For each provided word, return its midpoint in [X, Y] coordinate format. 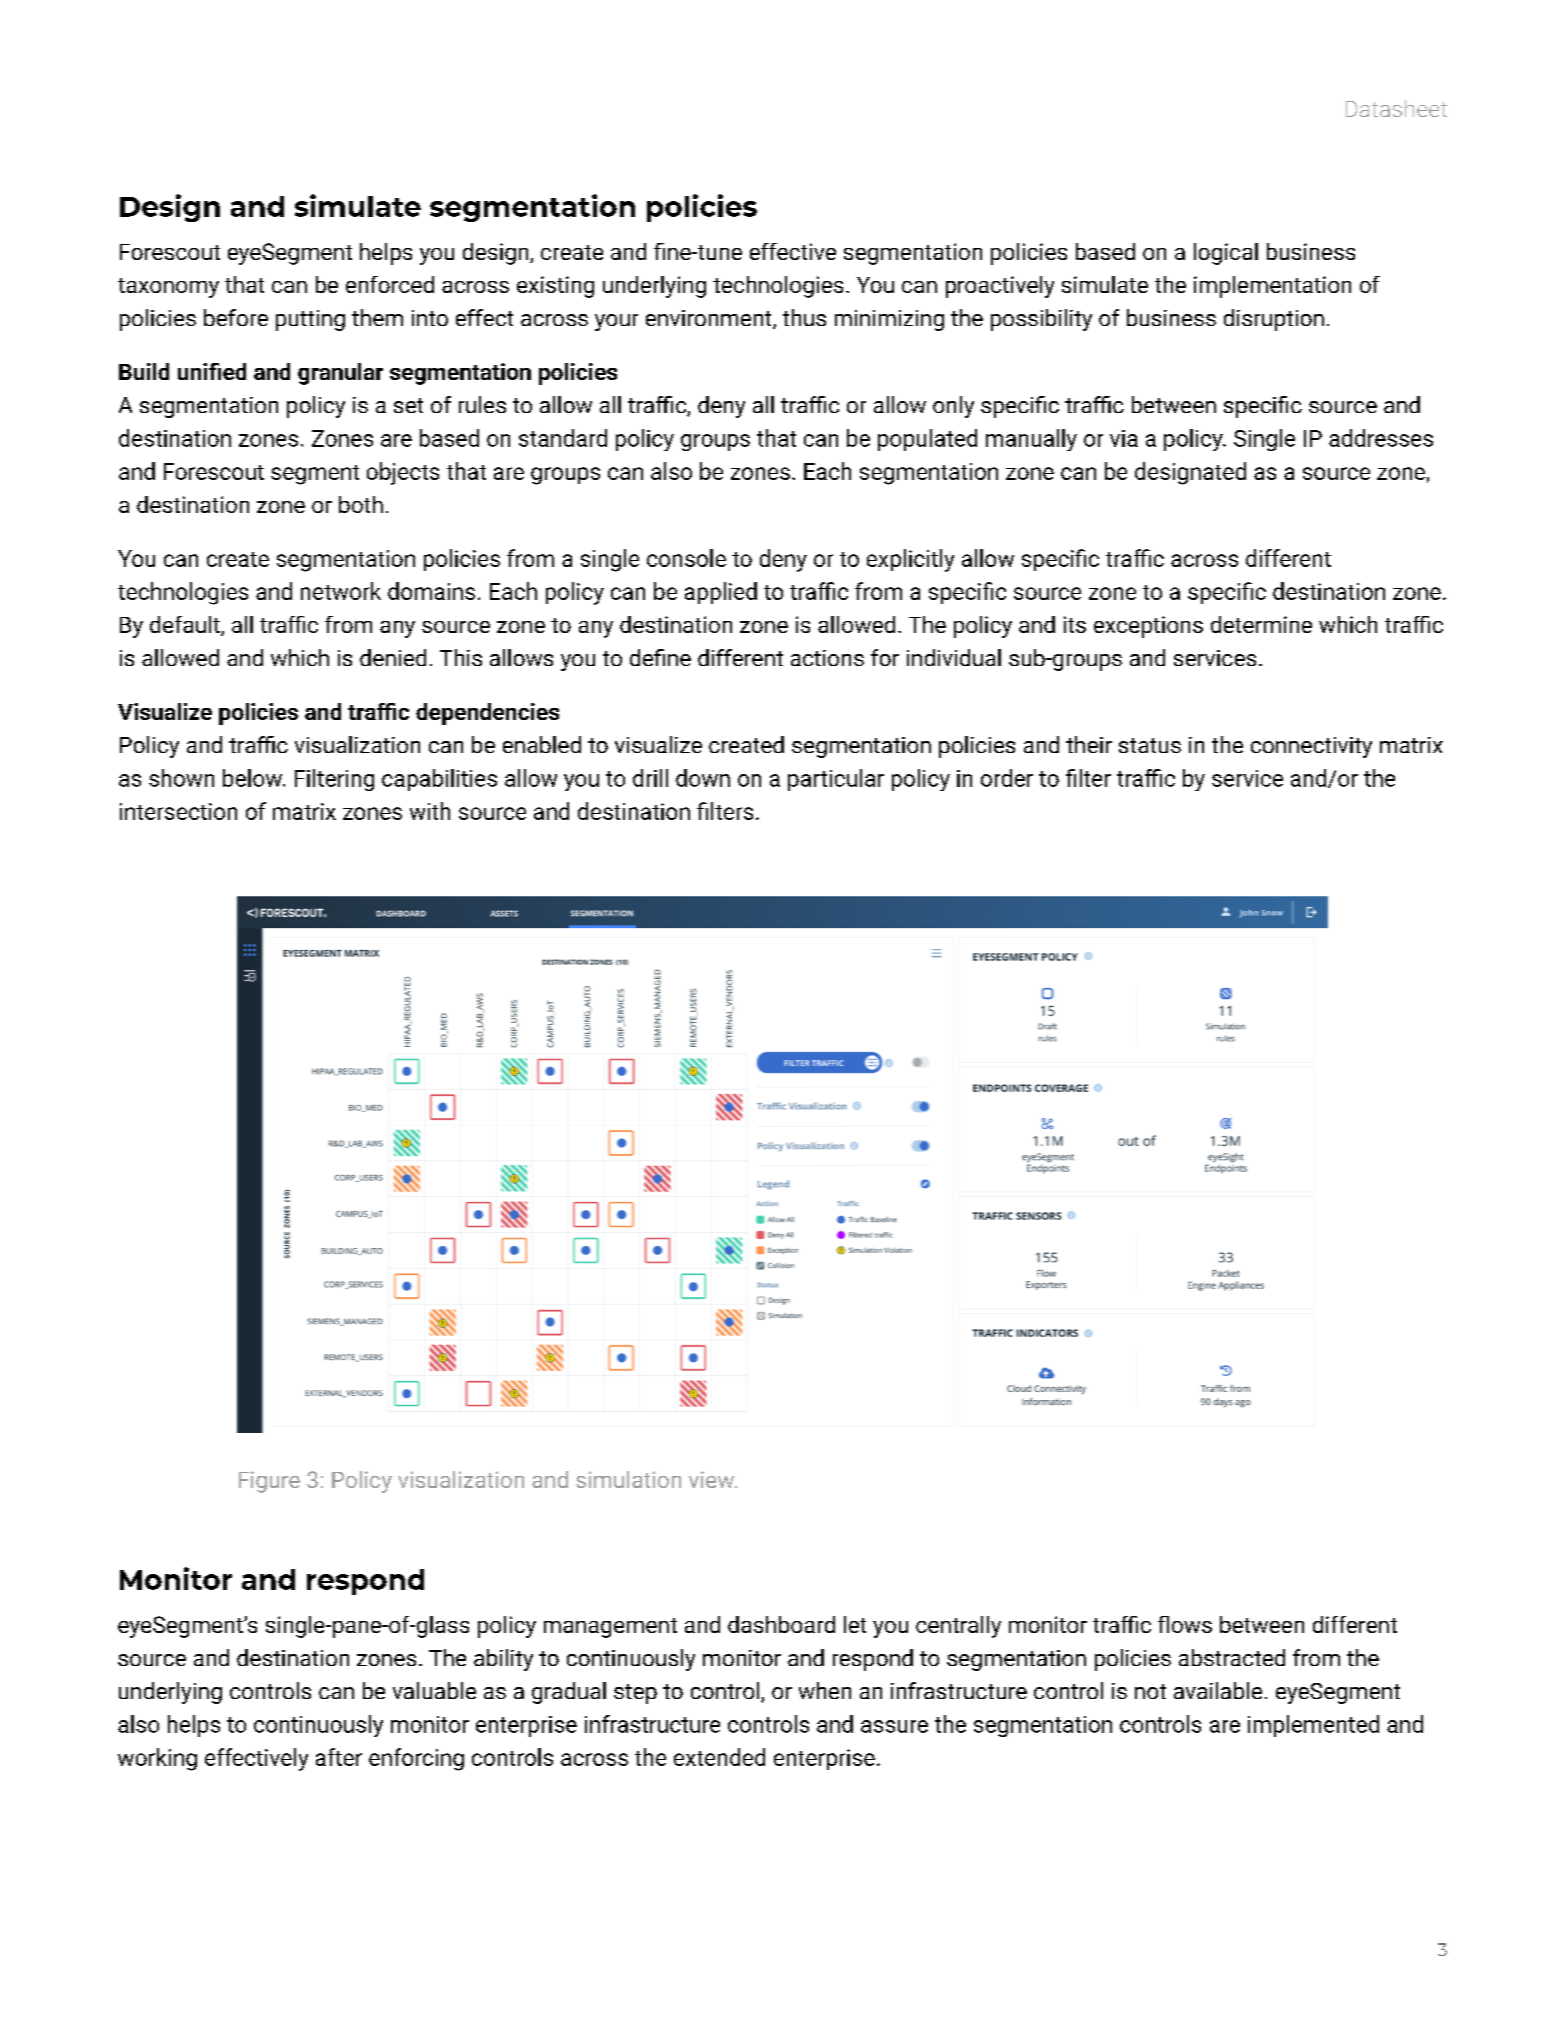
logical [1226, 254]
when [825, 1690]
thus [804, 317]
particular [836, 780]
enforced [390, 284]
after [339, 1757]
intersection [178, 811]
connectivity [1311, 747]
